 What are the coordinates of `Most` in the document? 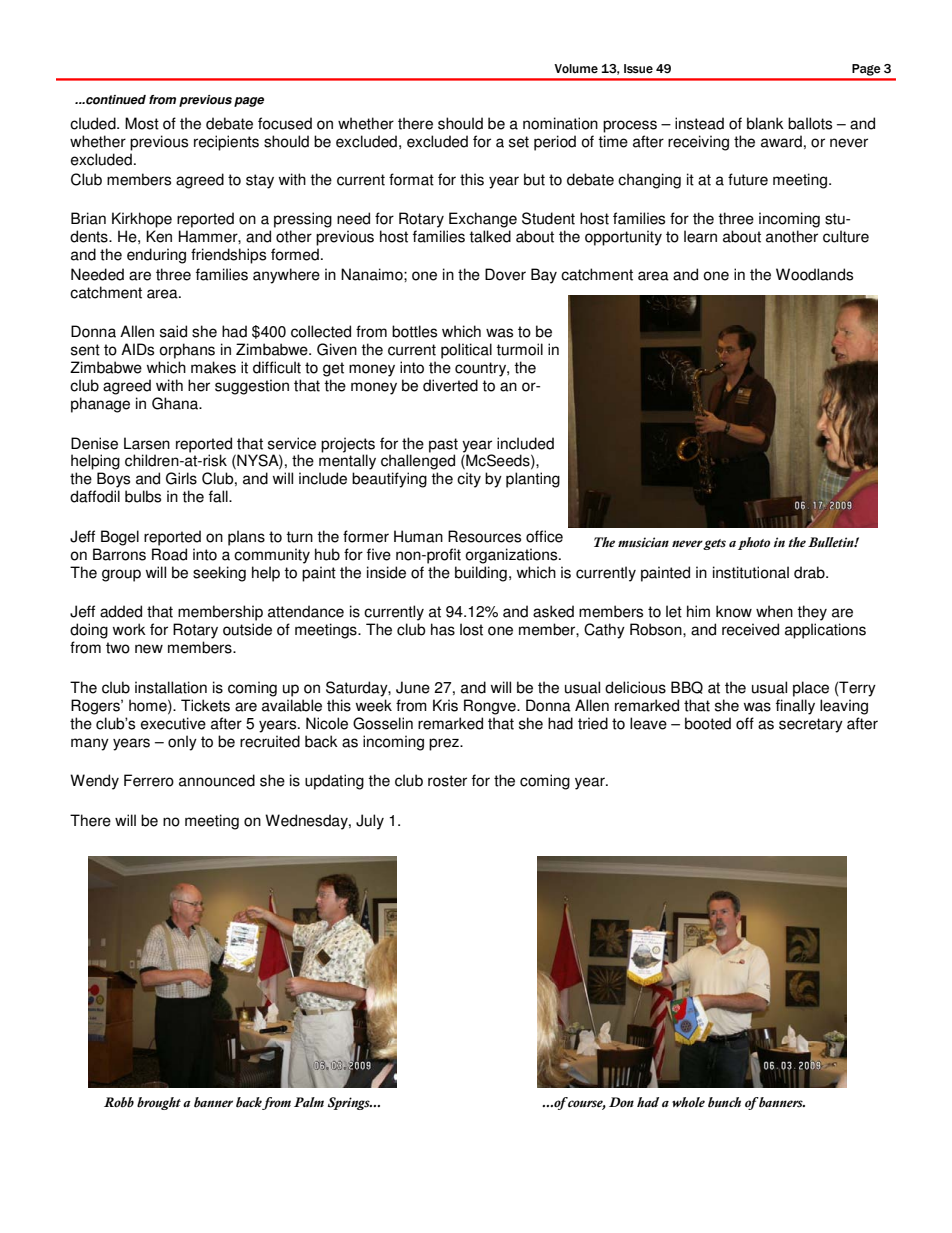 It's located at (142, 123).
